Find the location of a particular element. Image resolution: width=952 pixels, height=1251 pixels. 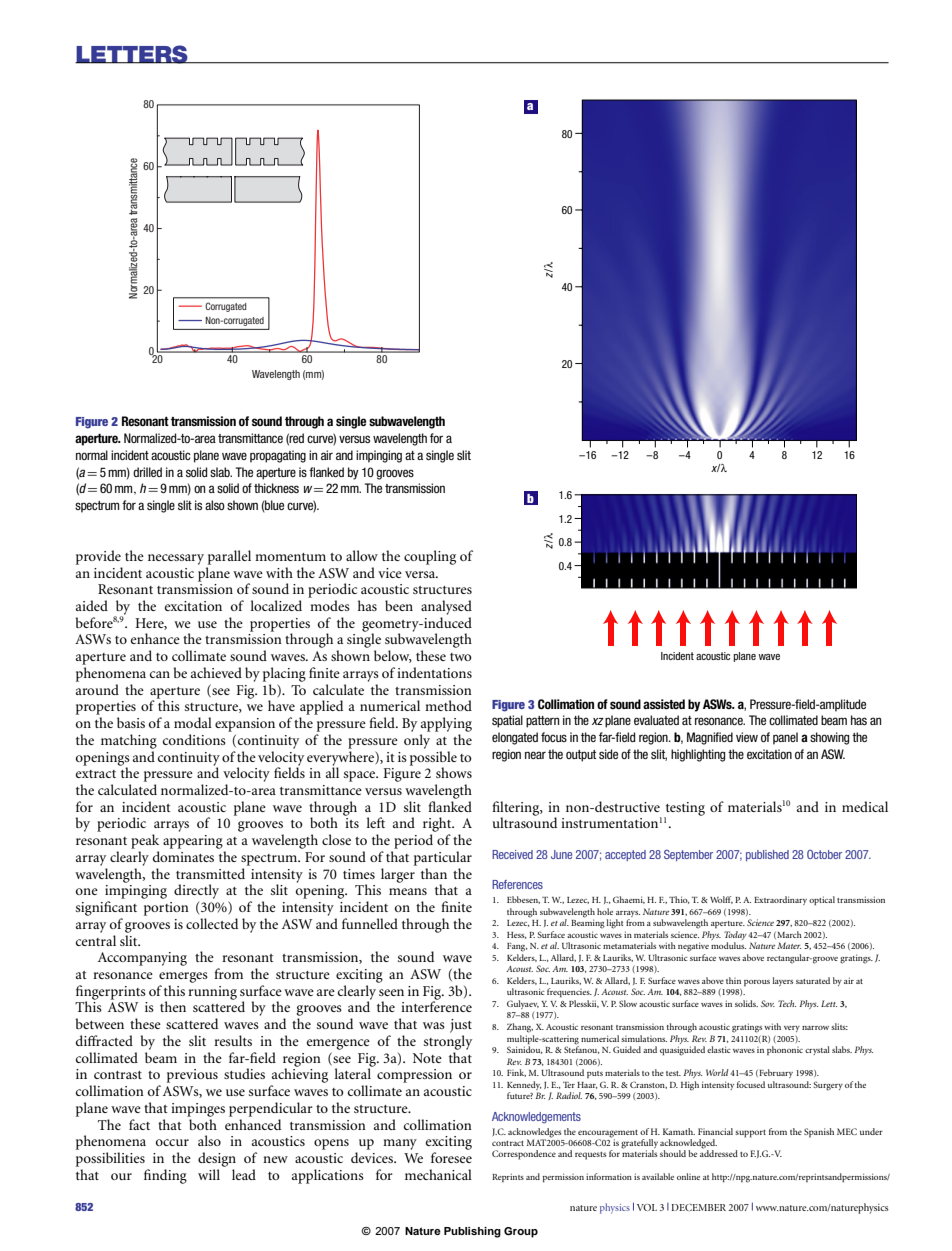

drilled is located at coordinates (147, 472).
